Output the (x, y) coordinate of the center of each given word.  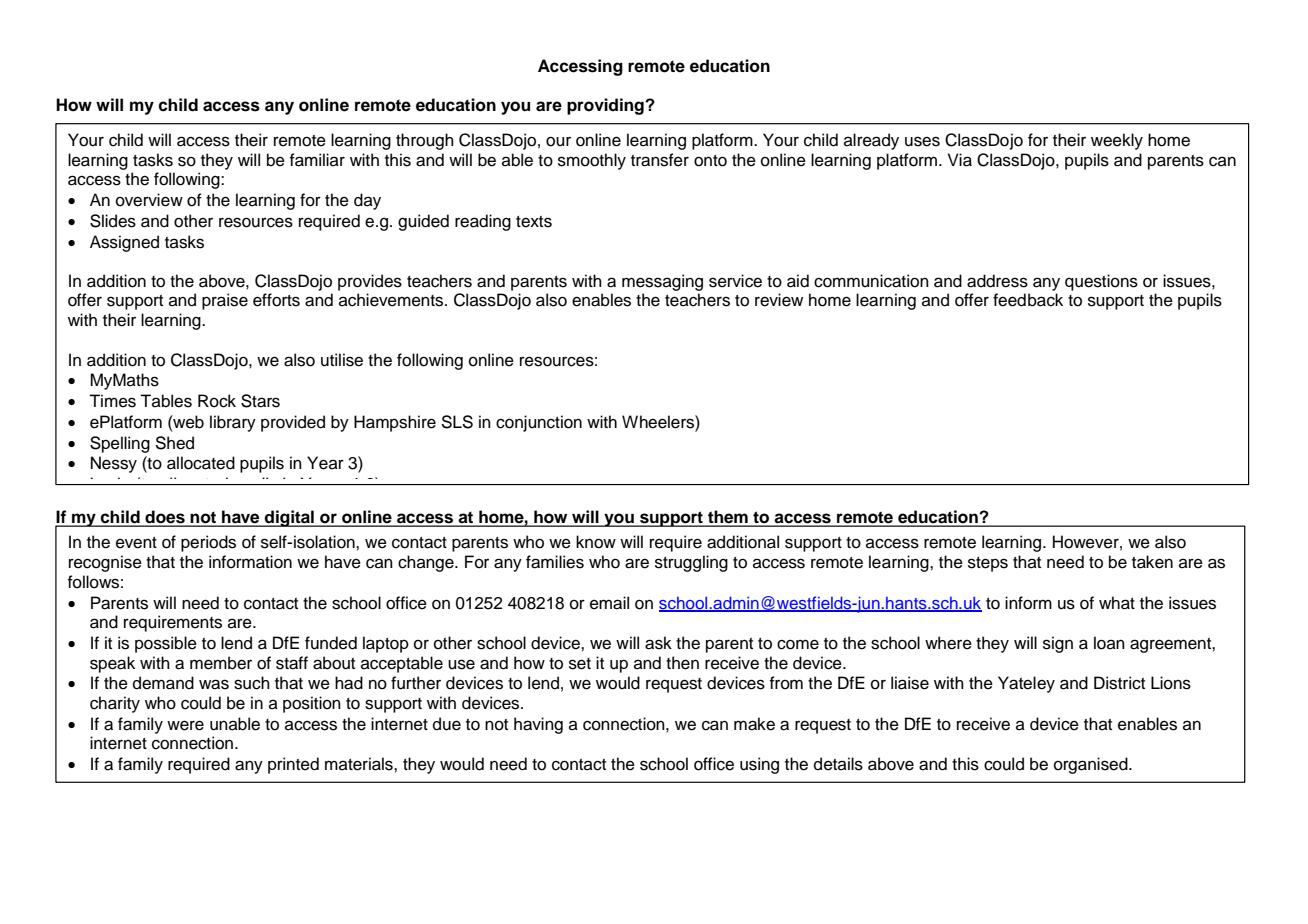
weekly (1117, 141)
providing (606, 106)
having (538, 725)
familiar (317, 160)
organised (1092, 765)
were (185, 725)
